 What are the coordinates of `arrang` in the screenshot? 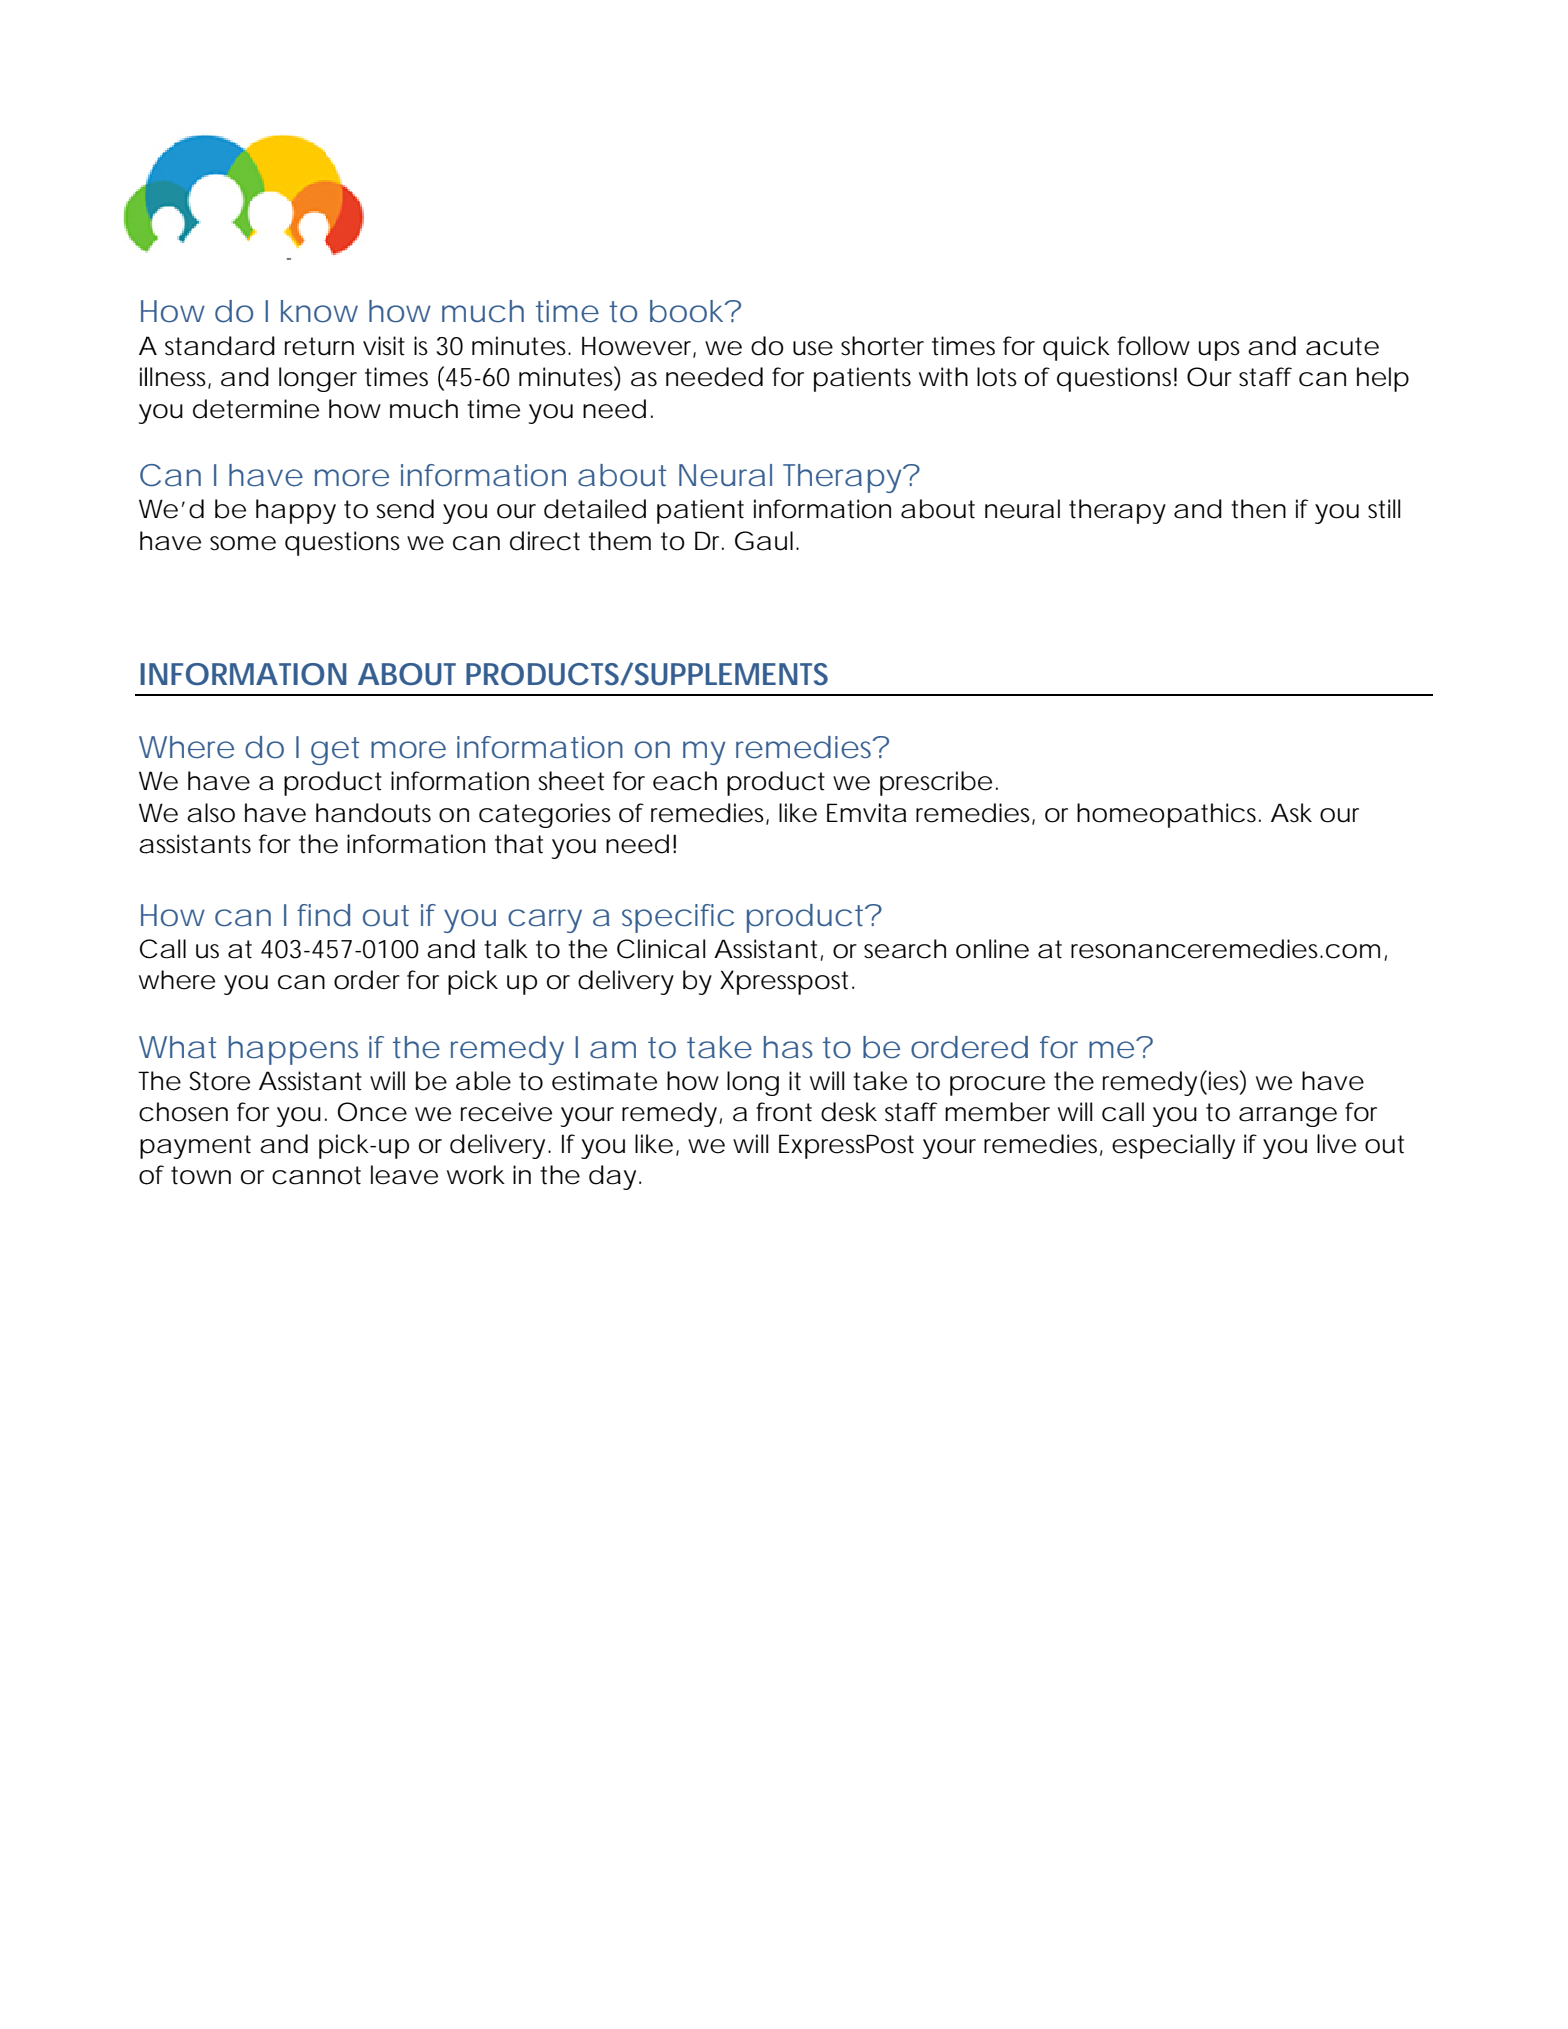 It's located at (1279, 1117).
